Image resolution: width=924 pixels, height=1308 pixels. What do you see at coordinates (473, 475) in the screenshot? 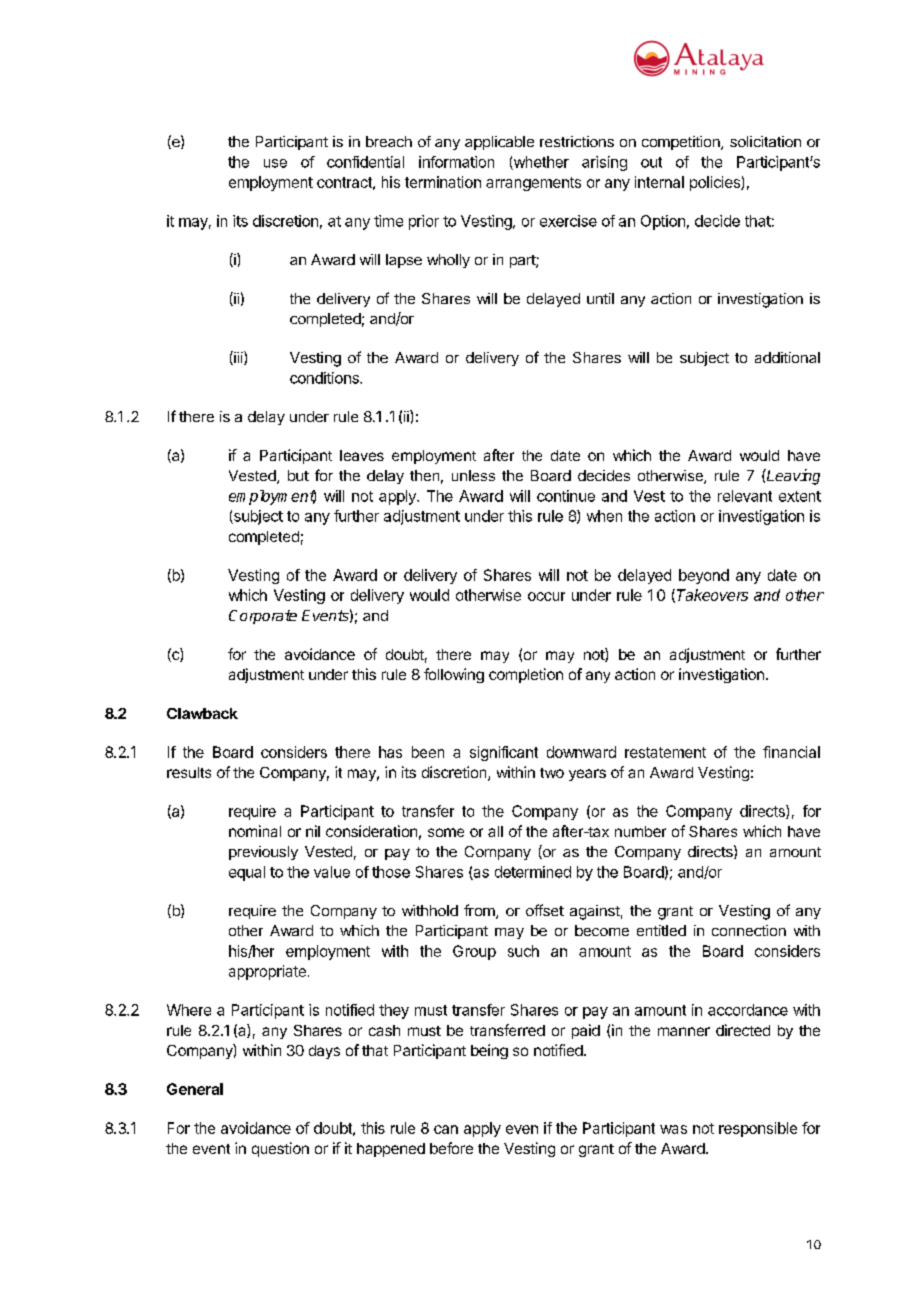
I see `unless` at bounding box center [473, 475].
